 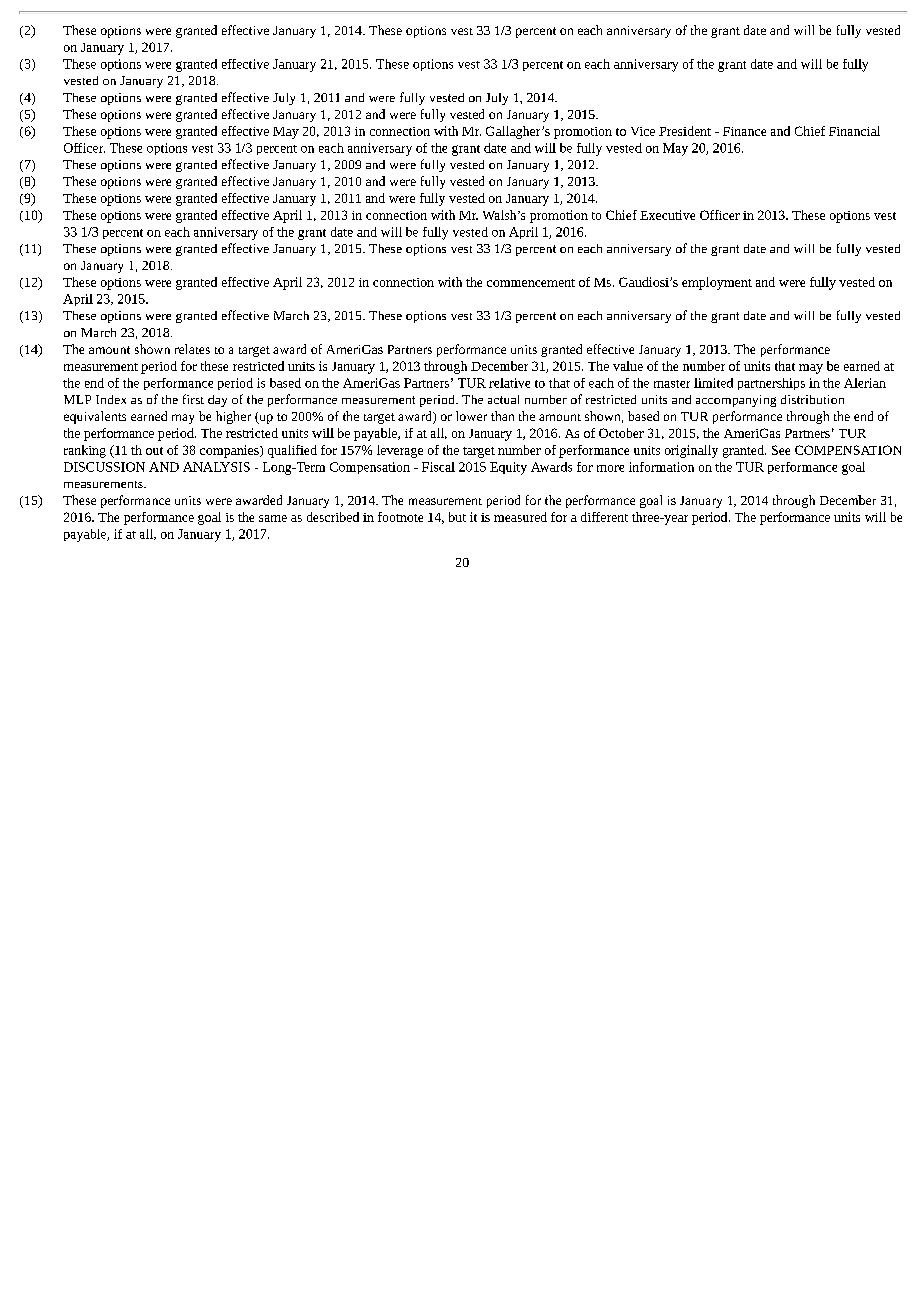 I want to click on employment, so click(x=717, y=283).
